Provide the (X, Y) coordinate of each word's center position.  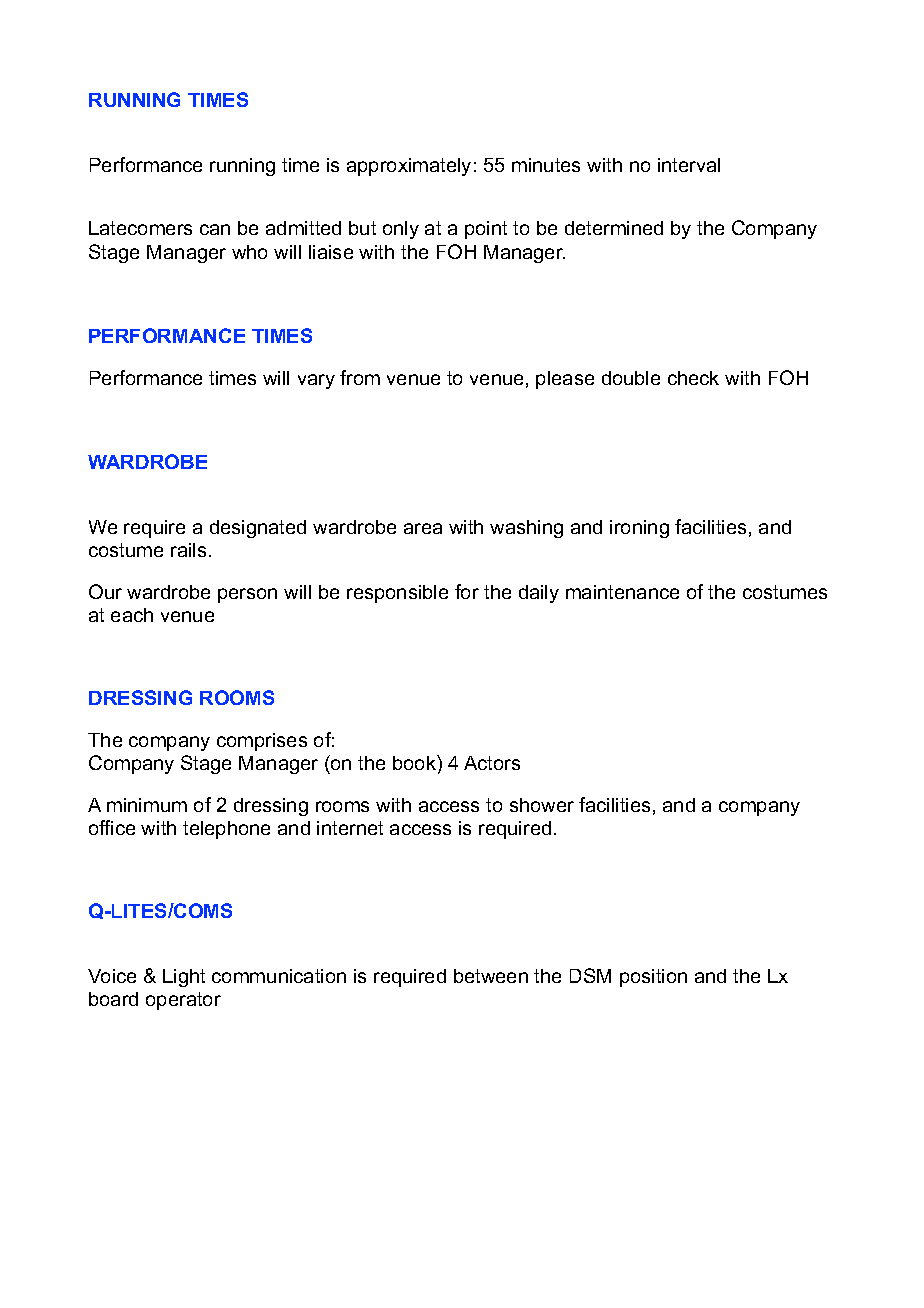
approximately (409, 167)
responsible (397, 594)
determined (614, 228)
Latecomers (140, 228)
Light (184, 978)
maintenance (622, 592)
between (491, 976)
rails (188, 550)
